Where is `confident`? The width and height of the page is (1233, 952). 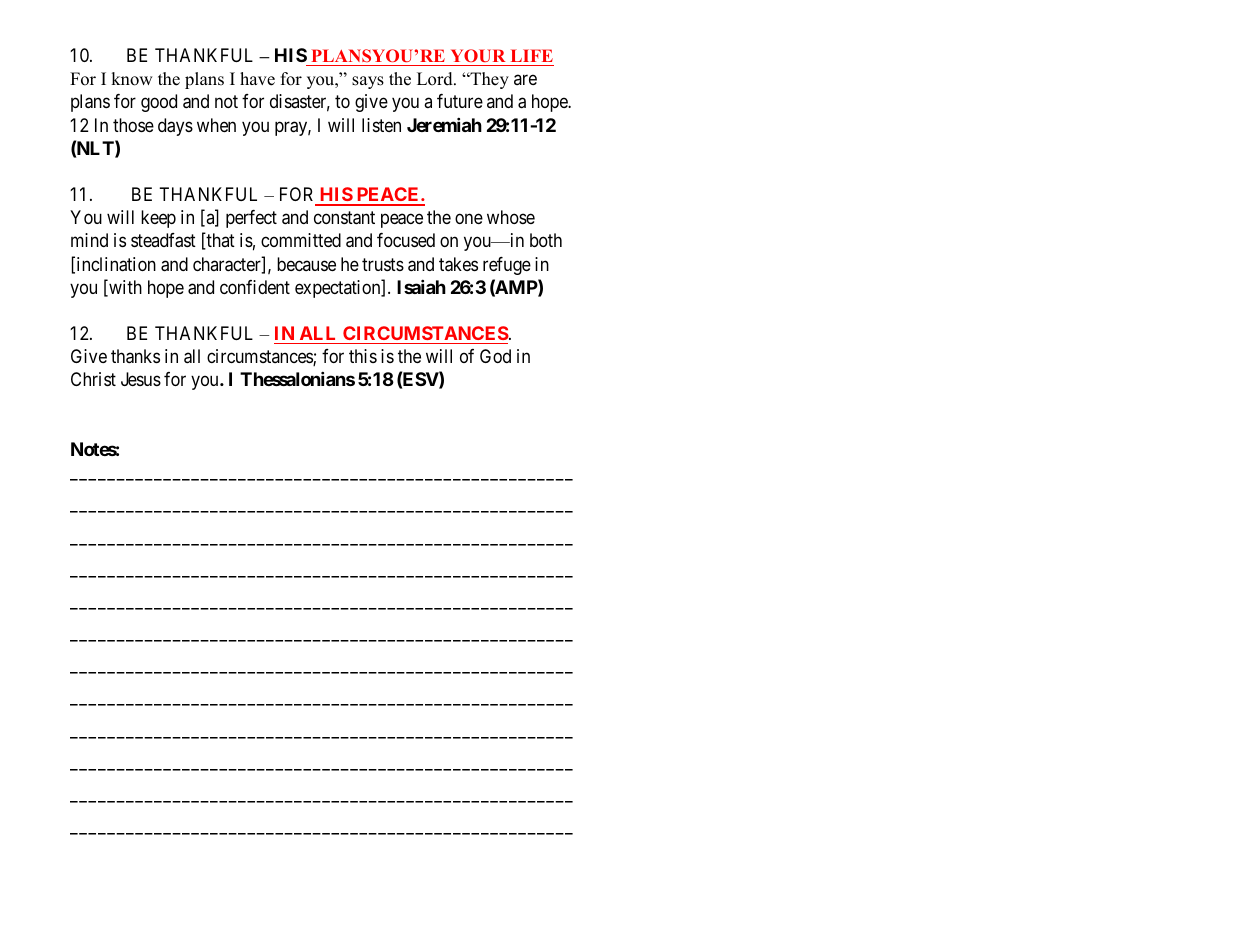
confident is located at coordinates (255, 287).
